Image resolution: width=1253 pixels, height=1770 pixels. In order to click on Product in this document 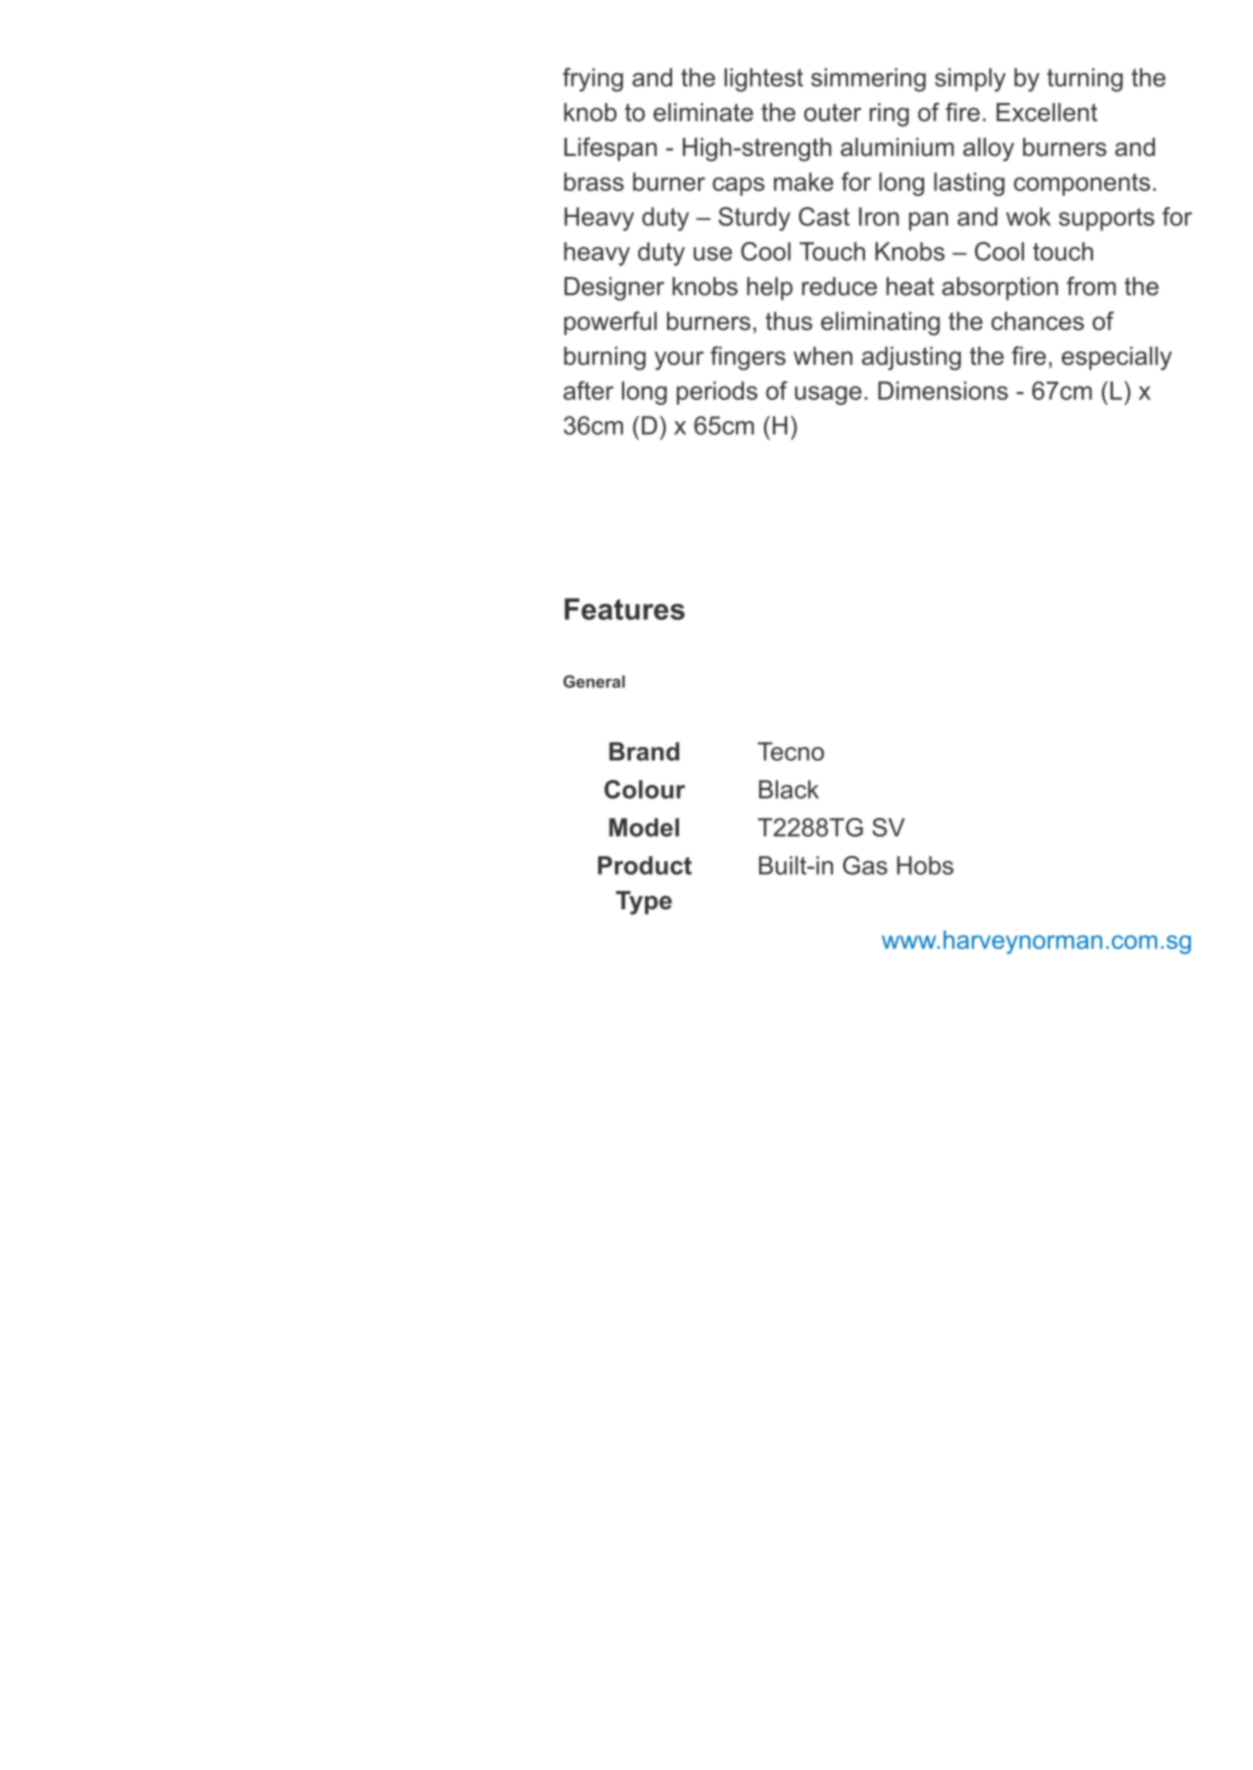, I will do `click(645, 865)`.
